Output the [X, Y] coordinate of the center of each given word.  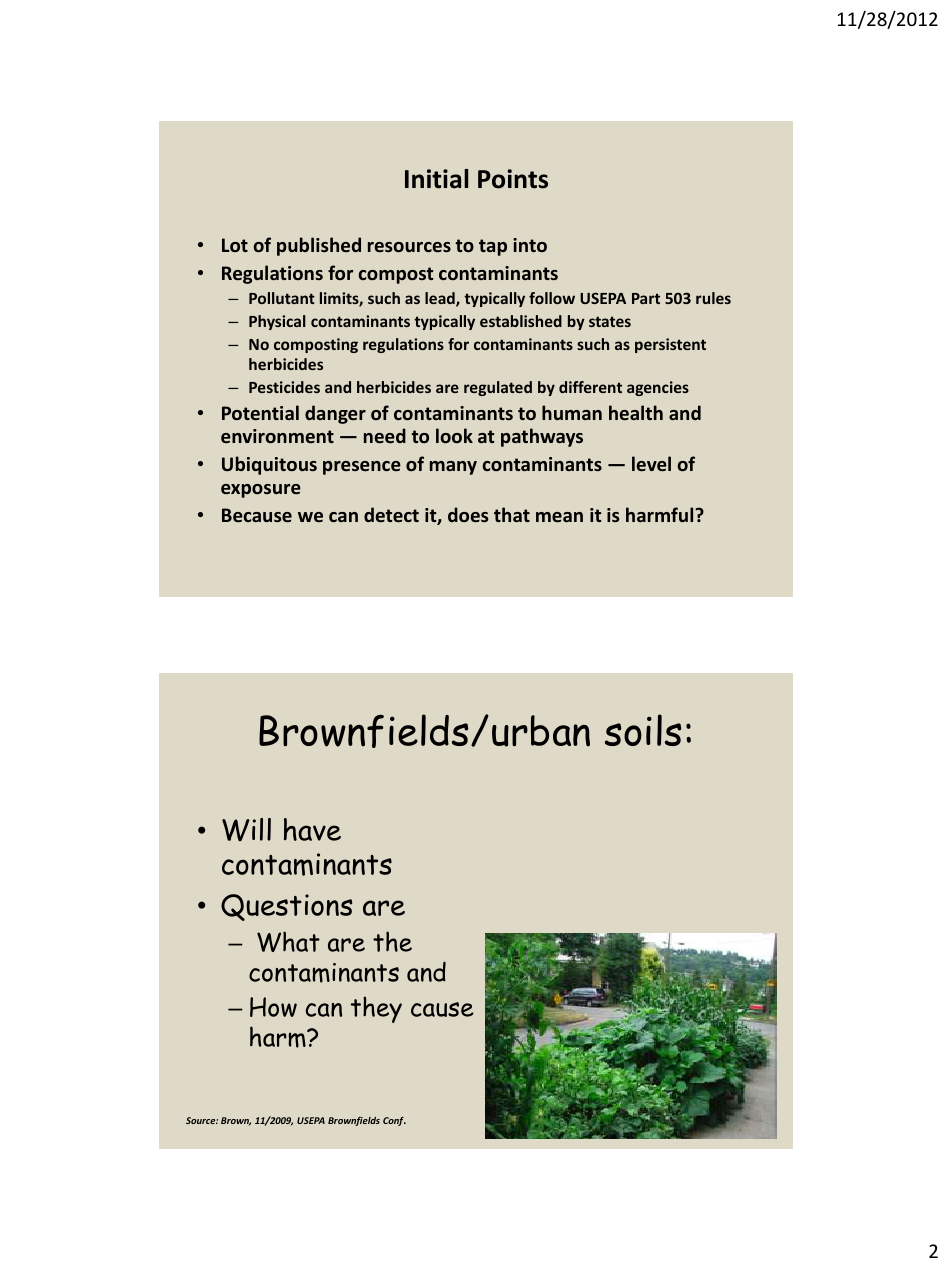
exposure [261, 491]
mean [559, 517]
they [376, 1009]
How [273, 1007]
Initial [436, 179]
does [468, 514]
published [319, 246]
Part [646, 298]
